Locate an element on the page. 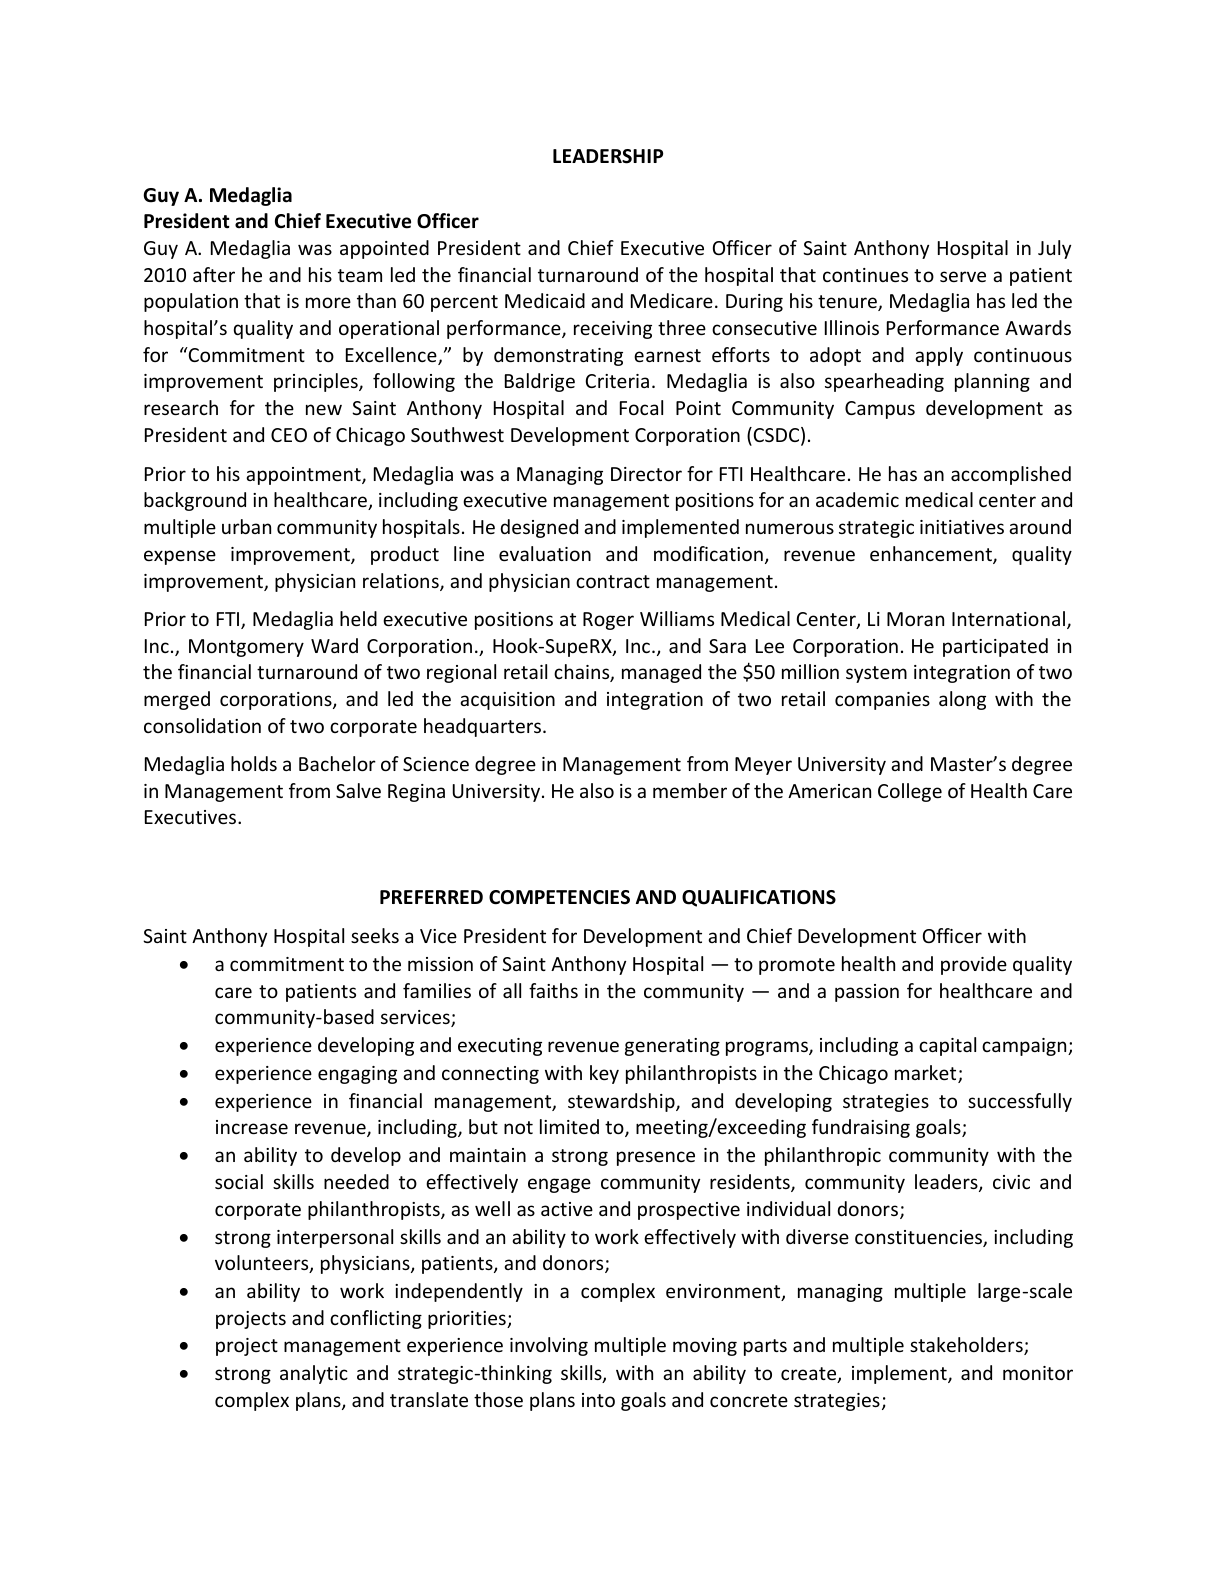 The image size is (1216, 1573). receiving is located at coordinates (613, 330).
